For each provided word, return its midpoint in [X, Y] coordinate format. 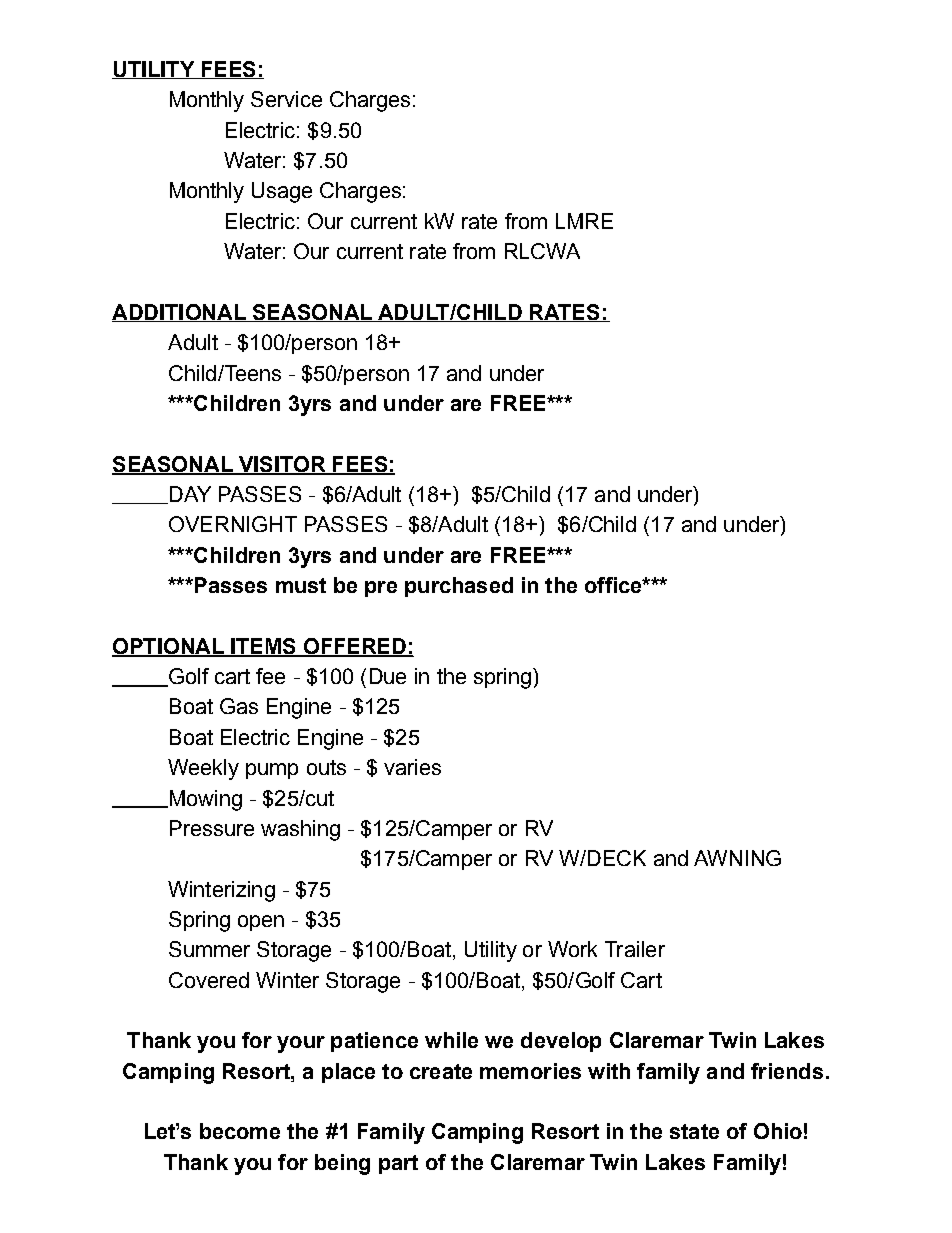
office [614, 585]
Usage [282, 192]
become [240, 1131]
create [441, 1071]
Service [286, 99]
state [694, 1131]
